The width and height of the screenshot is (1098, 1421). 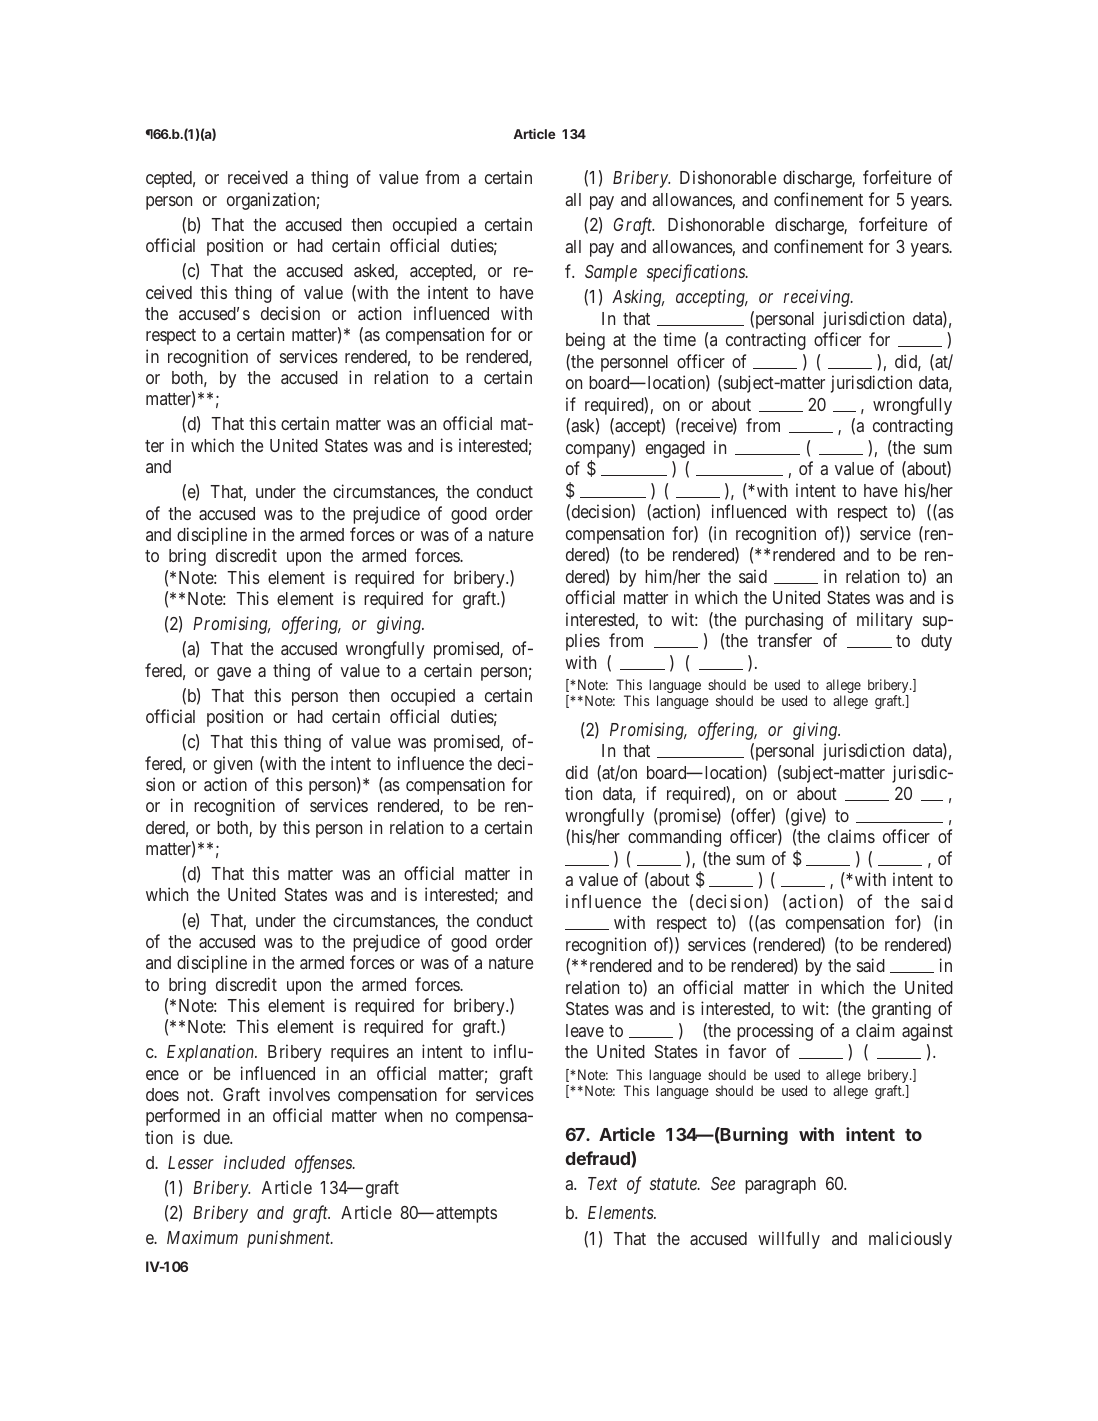 What do you see at coordinates (901, 1010) in the screenshot?
I see `granting` at bounding box center [901, 1010].
